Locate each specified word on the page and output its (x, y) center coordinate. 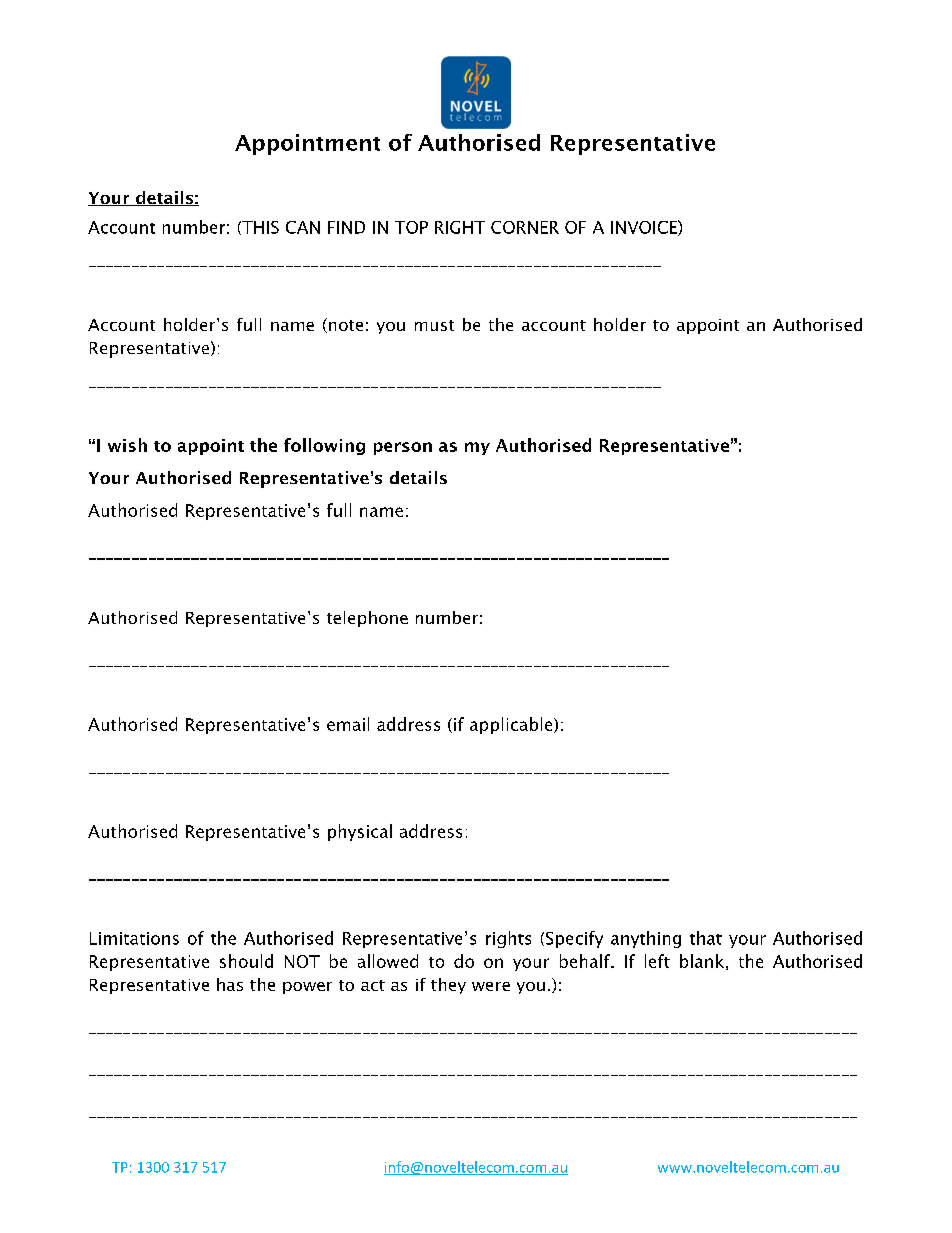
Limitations (134, 938)
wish (127, 445)
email (348, 724)
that (706, 938)
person (403, 448)
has (230, 984)
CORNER (525, 227)
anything (646, 939)
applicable (512, 725)
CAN (303, 227)
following (324, 446)
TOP (411, 227)
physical (360, 832)
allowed (388, 961)
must (434, 325)
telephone (367, 619)
